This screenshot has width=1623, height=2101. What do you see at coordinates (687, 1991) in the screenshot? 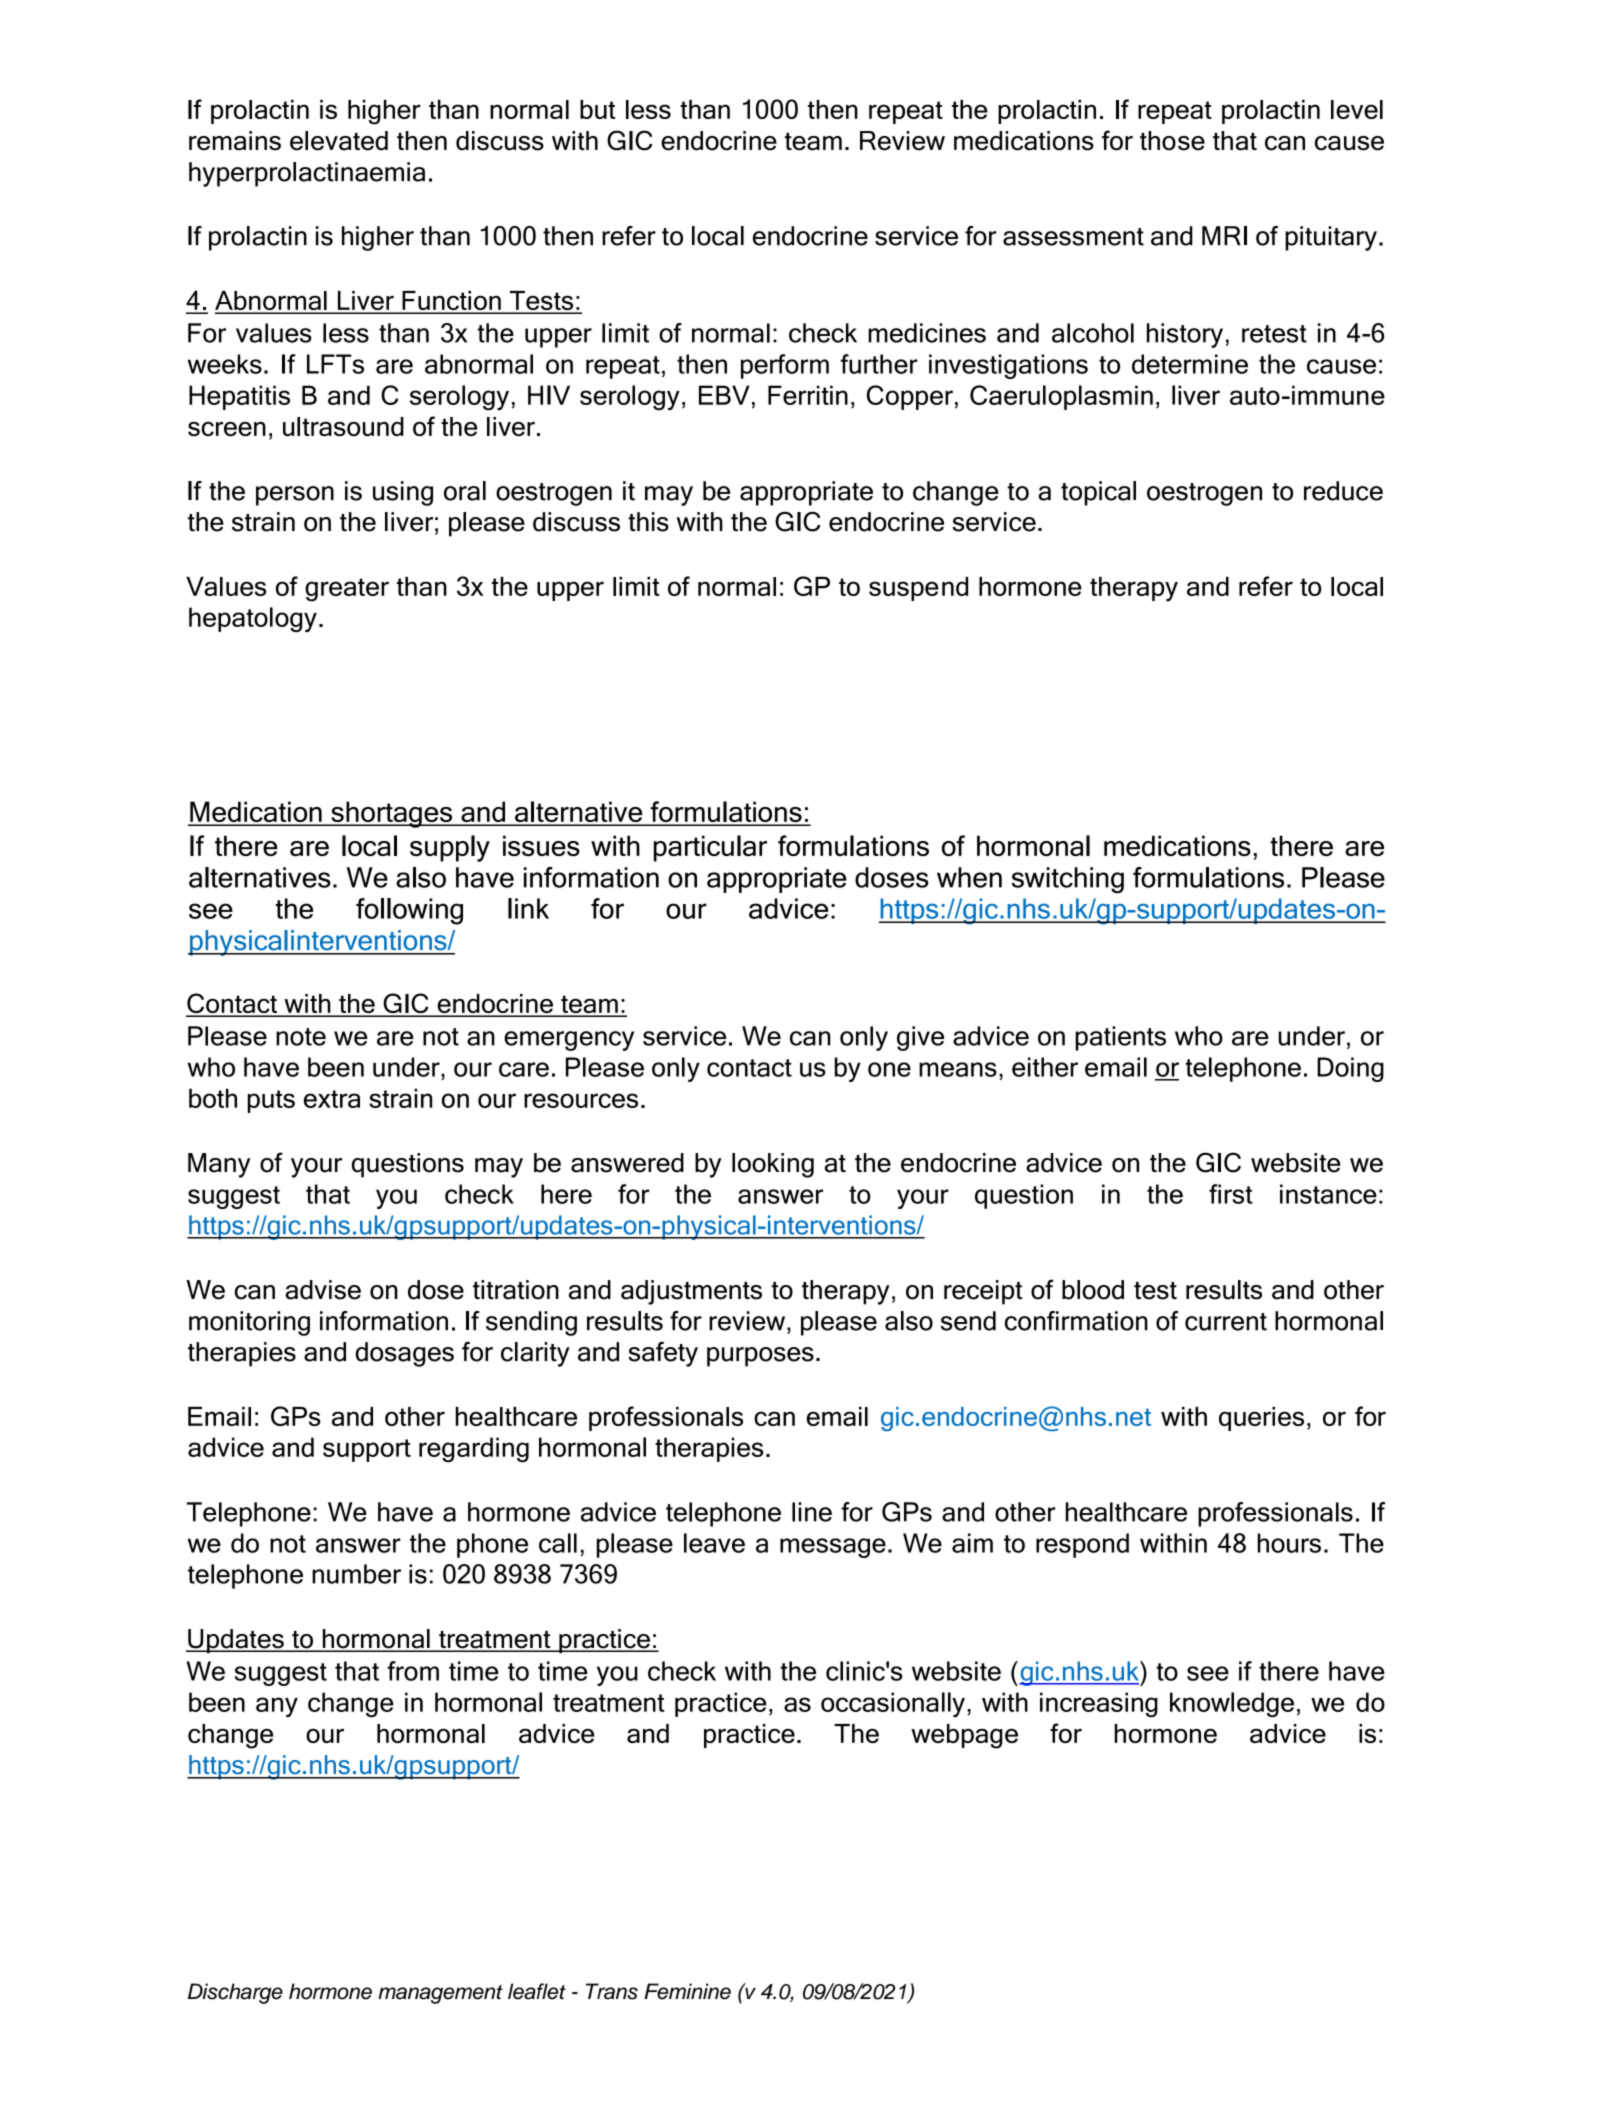
I see `Feminine` at bounding box center [687, 1991].
